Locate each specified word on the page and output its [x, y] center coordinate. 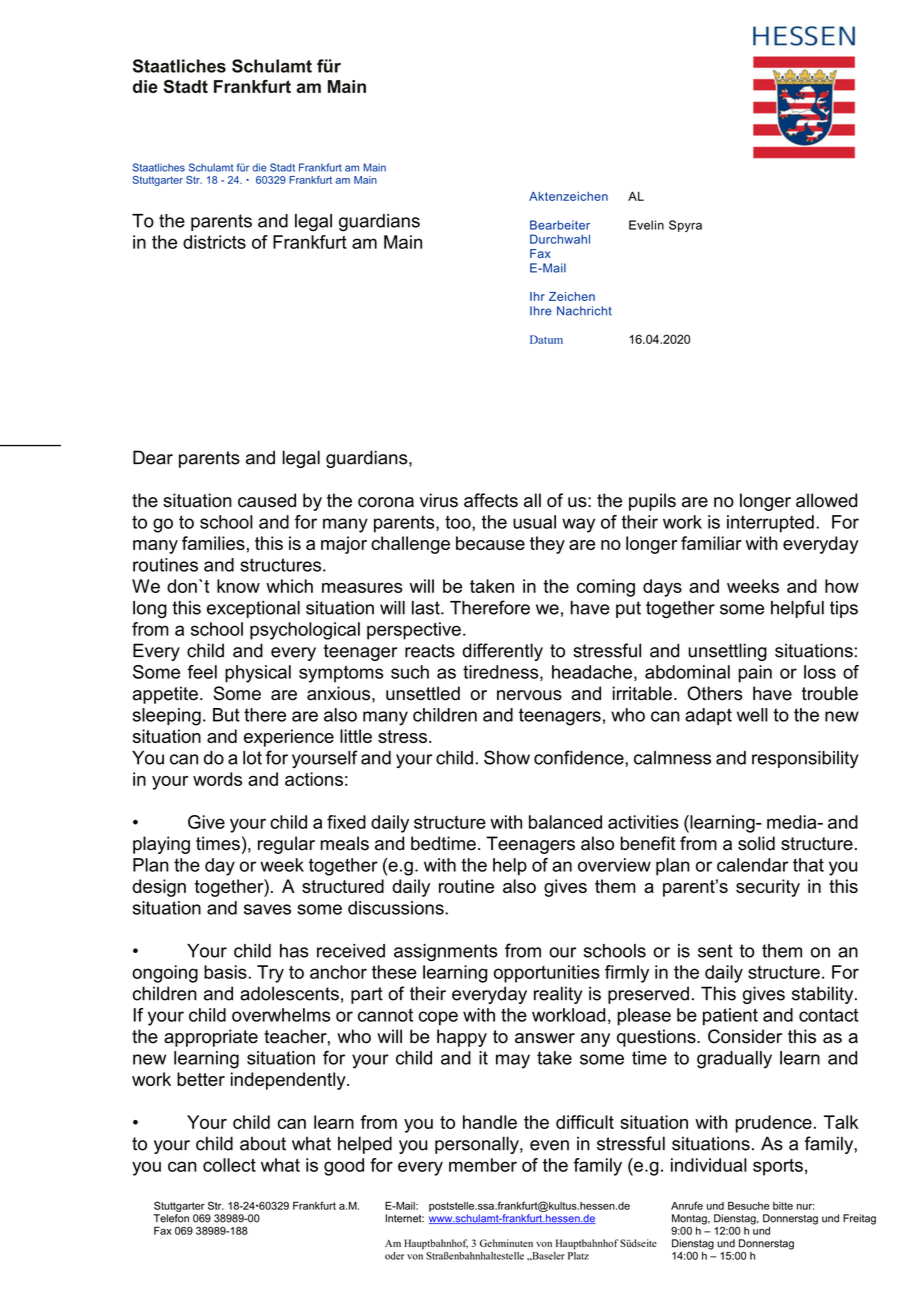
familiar [711, 543]
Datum [546, 339]
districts [214, 242]
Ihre [541, 311]
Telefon [171, 1218]
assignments [446, 953]
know [238, 586]
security [768, 888]
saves [267, 909]
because [490, 543]
